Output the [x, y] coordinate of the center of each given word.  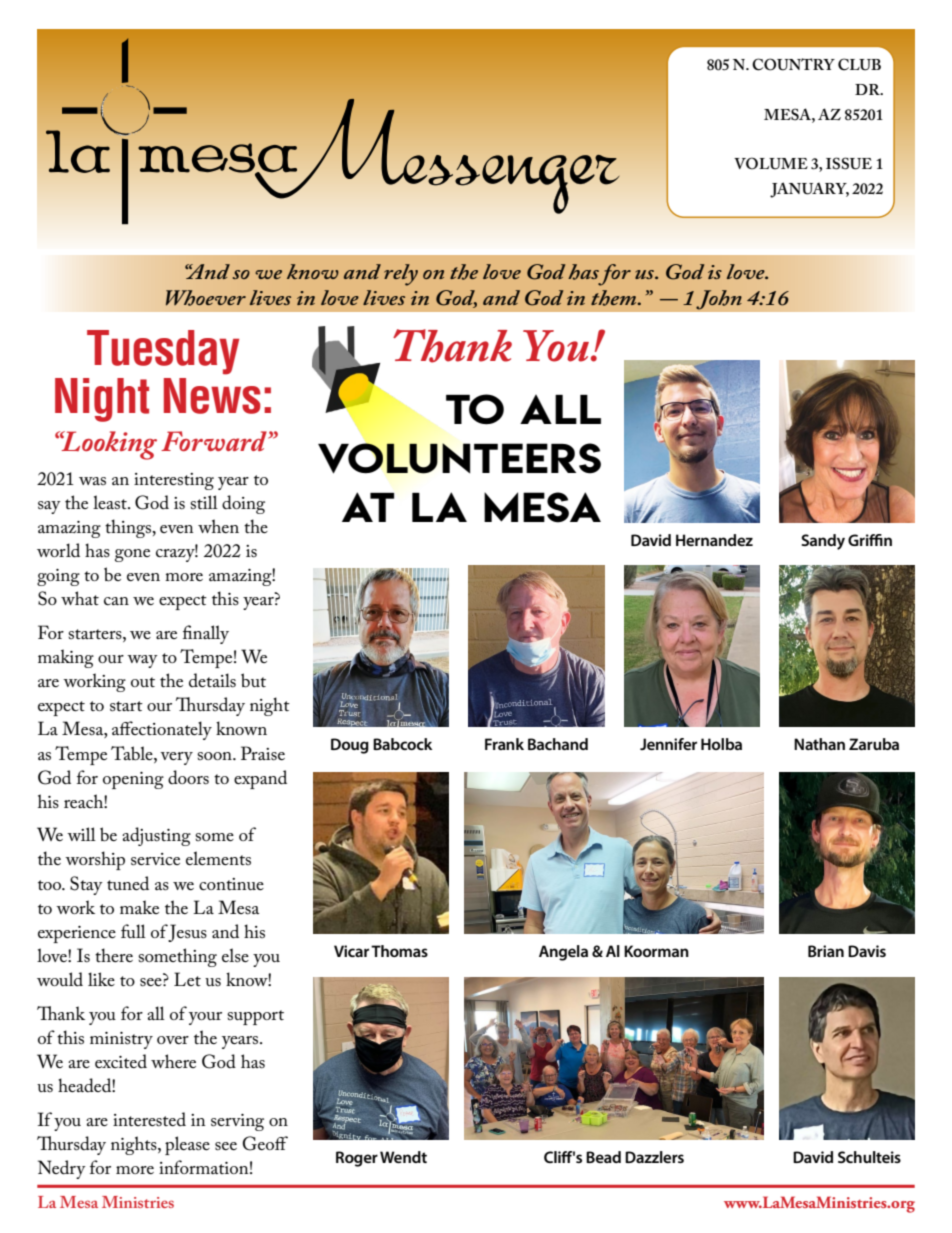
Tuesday [163, 352]
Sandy [823, 542]
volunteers [459, 458]
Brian [826, 951]
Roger [357, 1159]
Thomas [399, 951]
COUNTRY [793, 64]
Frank [504, 744]
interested [149, 1119]
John [719, 300]
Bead [603, 1157]
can [116, 601]
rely [401, 275]
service [155, 859]
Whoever [206, 298]
